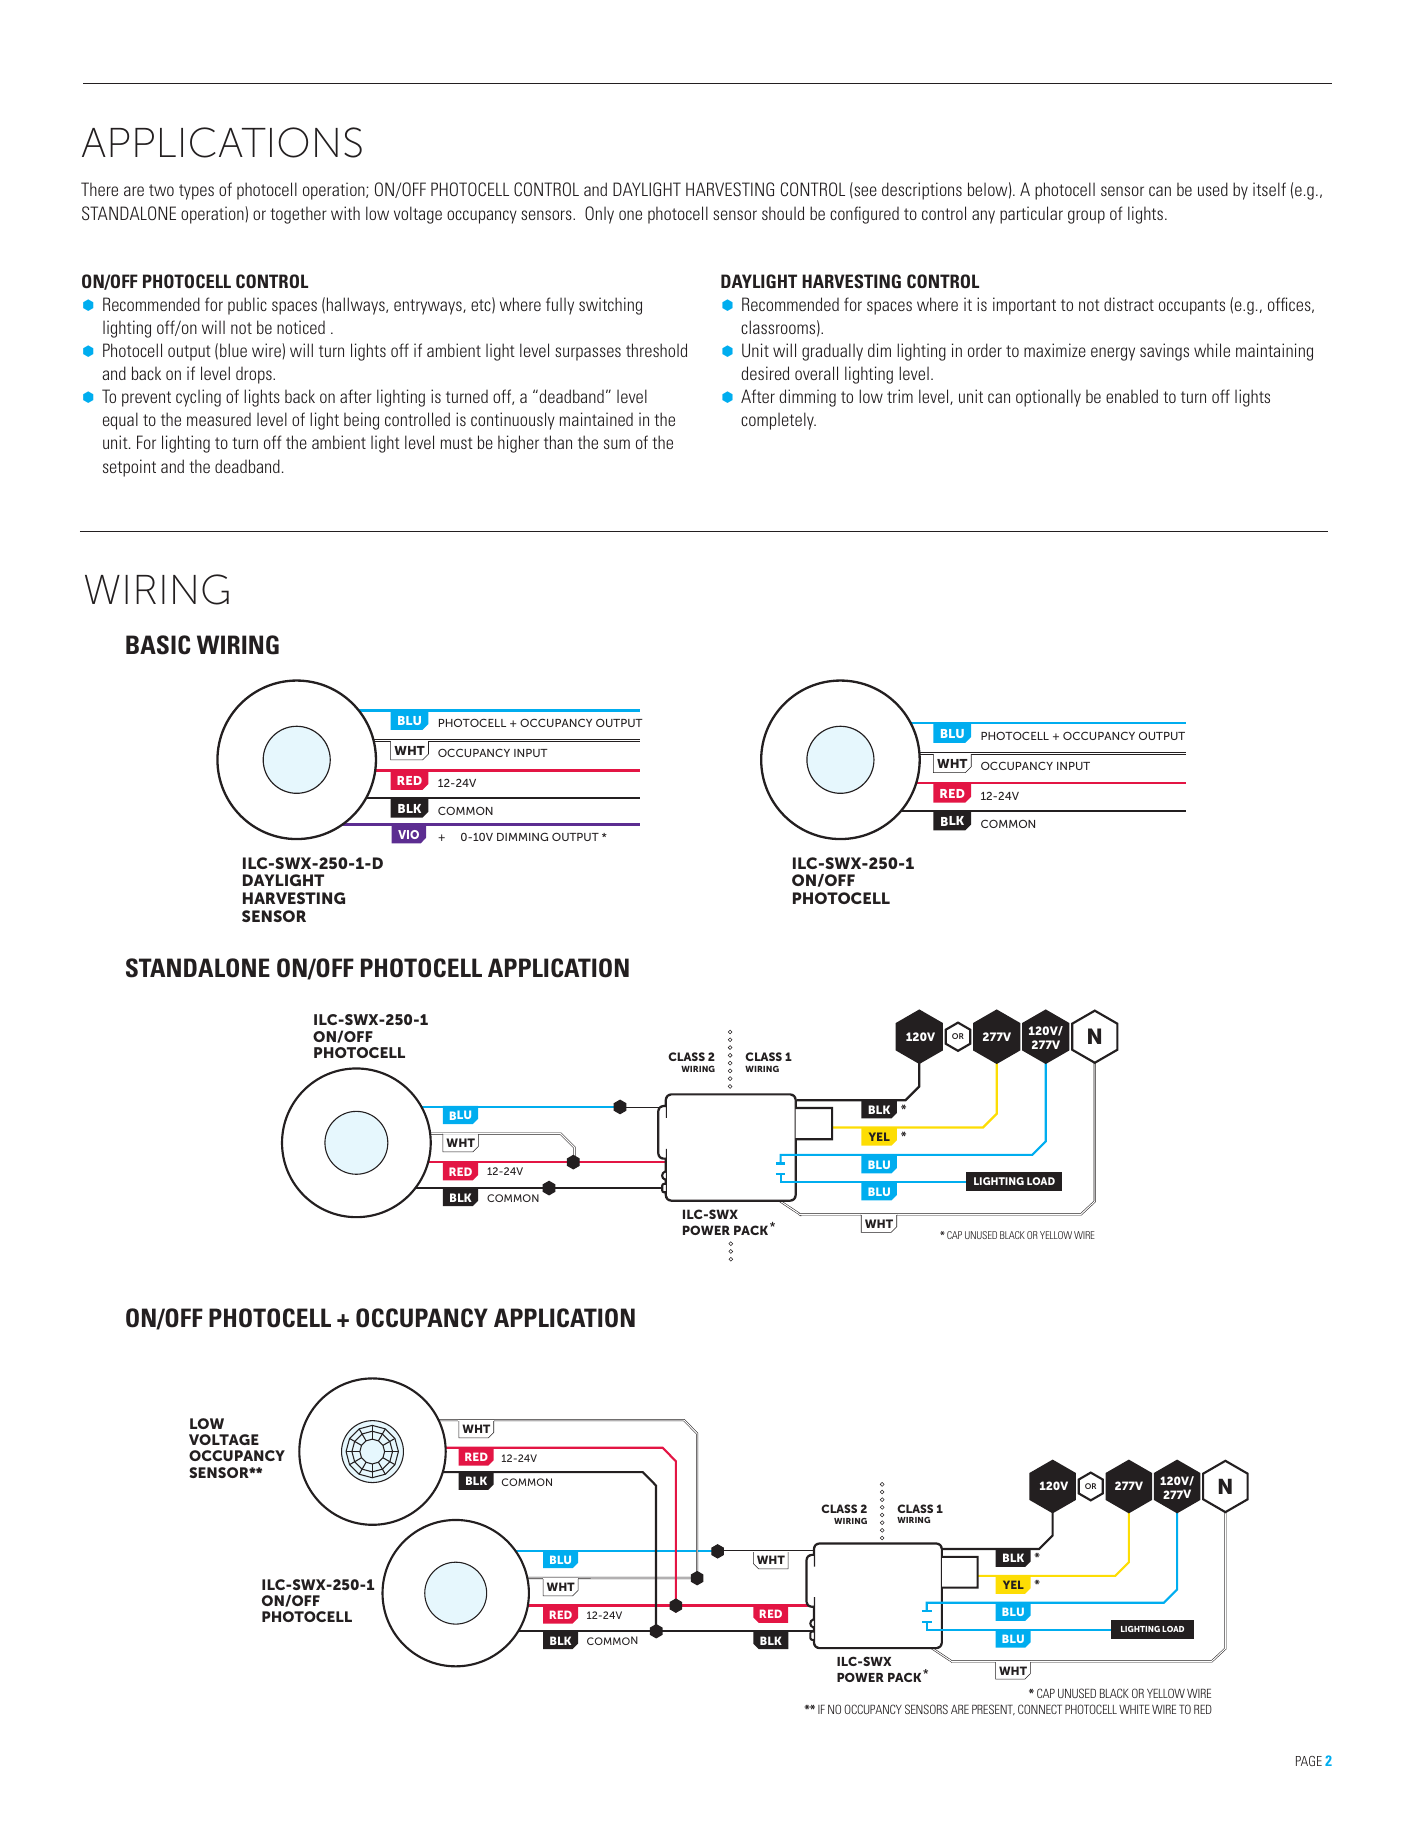 Image resolution: width=1415 pixels, height=1831 pixels. I want to click on together, so click(298, 215).
